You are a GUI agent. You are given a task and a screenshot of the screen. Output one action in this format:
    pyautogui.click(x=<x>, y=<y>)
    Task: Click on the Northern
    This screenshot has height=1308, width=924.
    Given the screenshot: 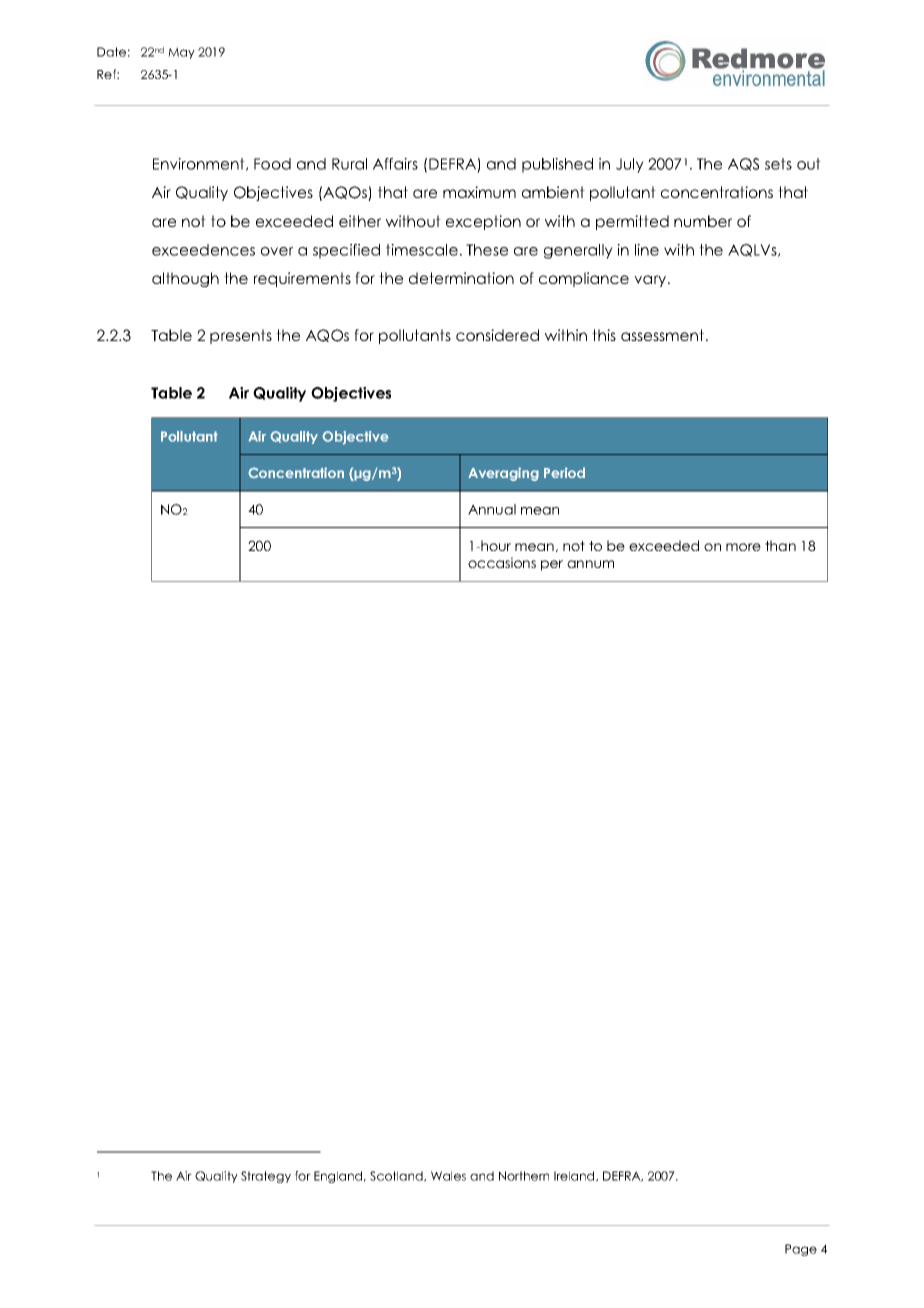 What is the action you would take?
    pyautogui.click(x=524, y=1176)
